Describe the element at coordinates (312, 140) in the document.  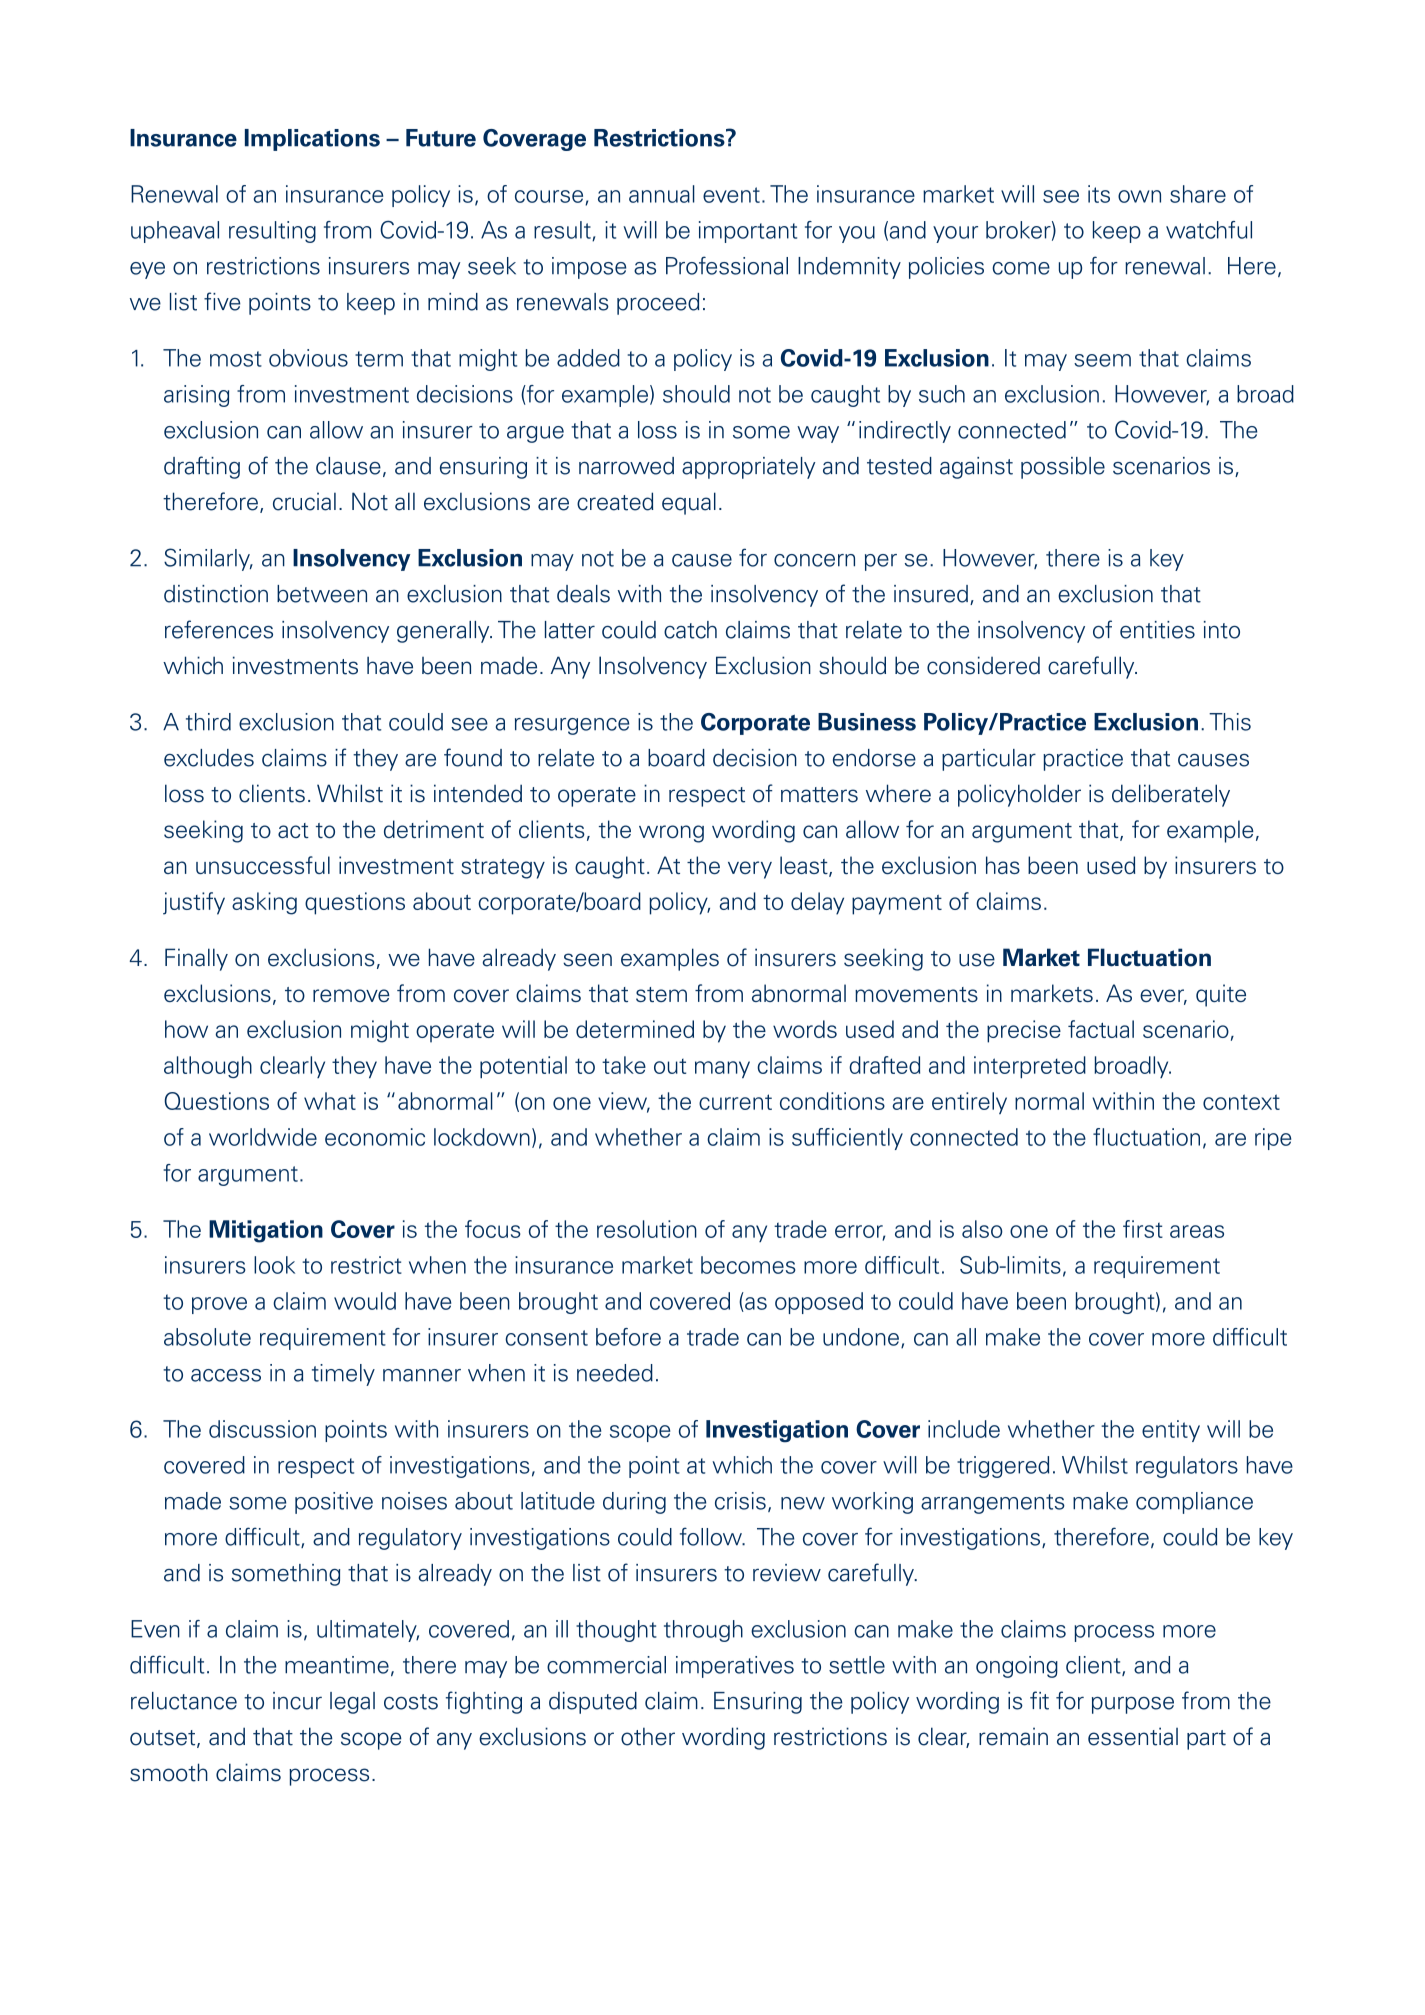
I see `Implications` at that location.
